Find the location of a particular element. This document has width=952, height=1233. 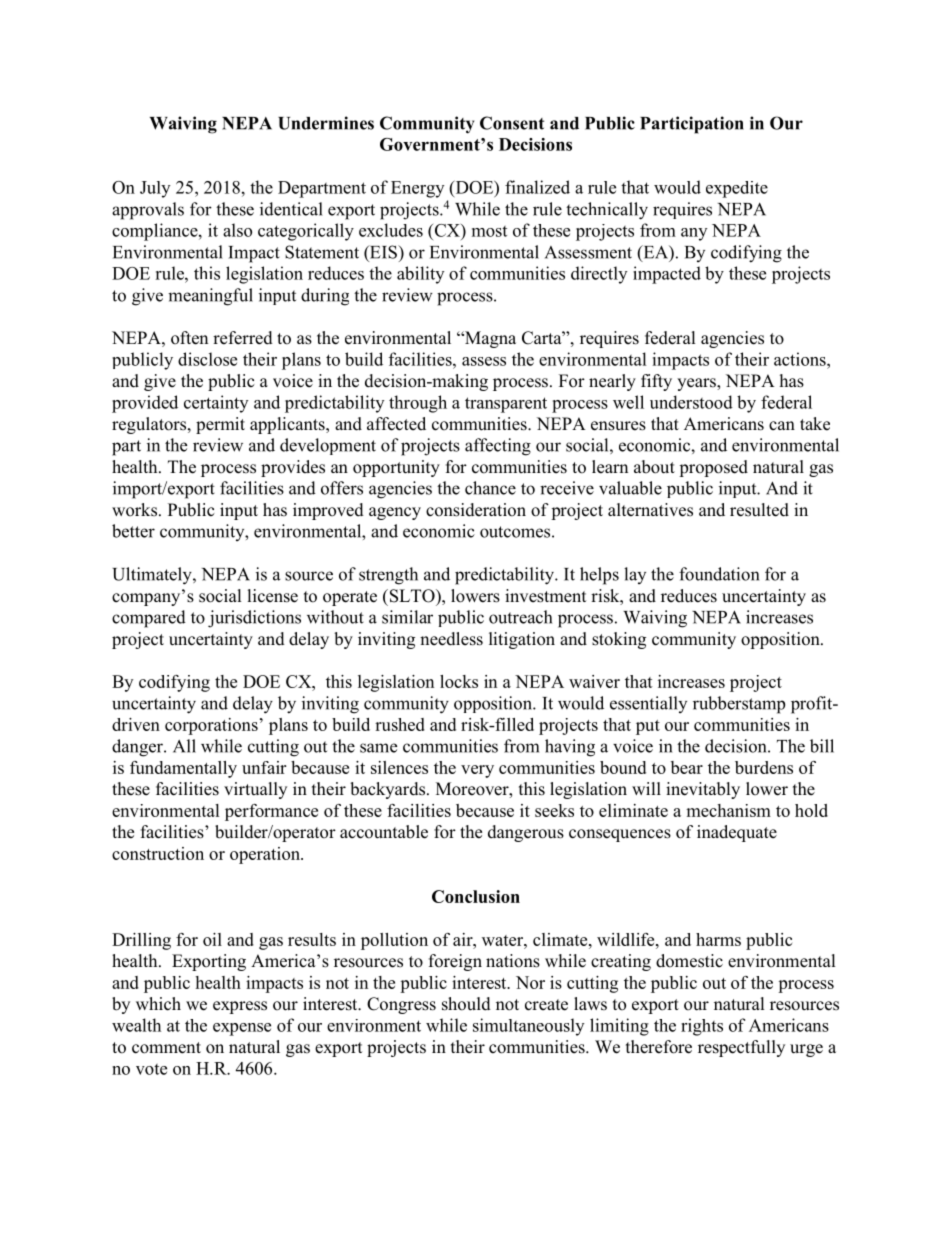

permit is located at coordinates (220, 425).
